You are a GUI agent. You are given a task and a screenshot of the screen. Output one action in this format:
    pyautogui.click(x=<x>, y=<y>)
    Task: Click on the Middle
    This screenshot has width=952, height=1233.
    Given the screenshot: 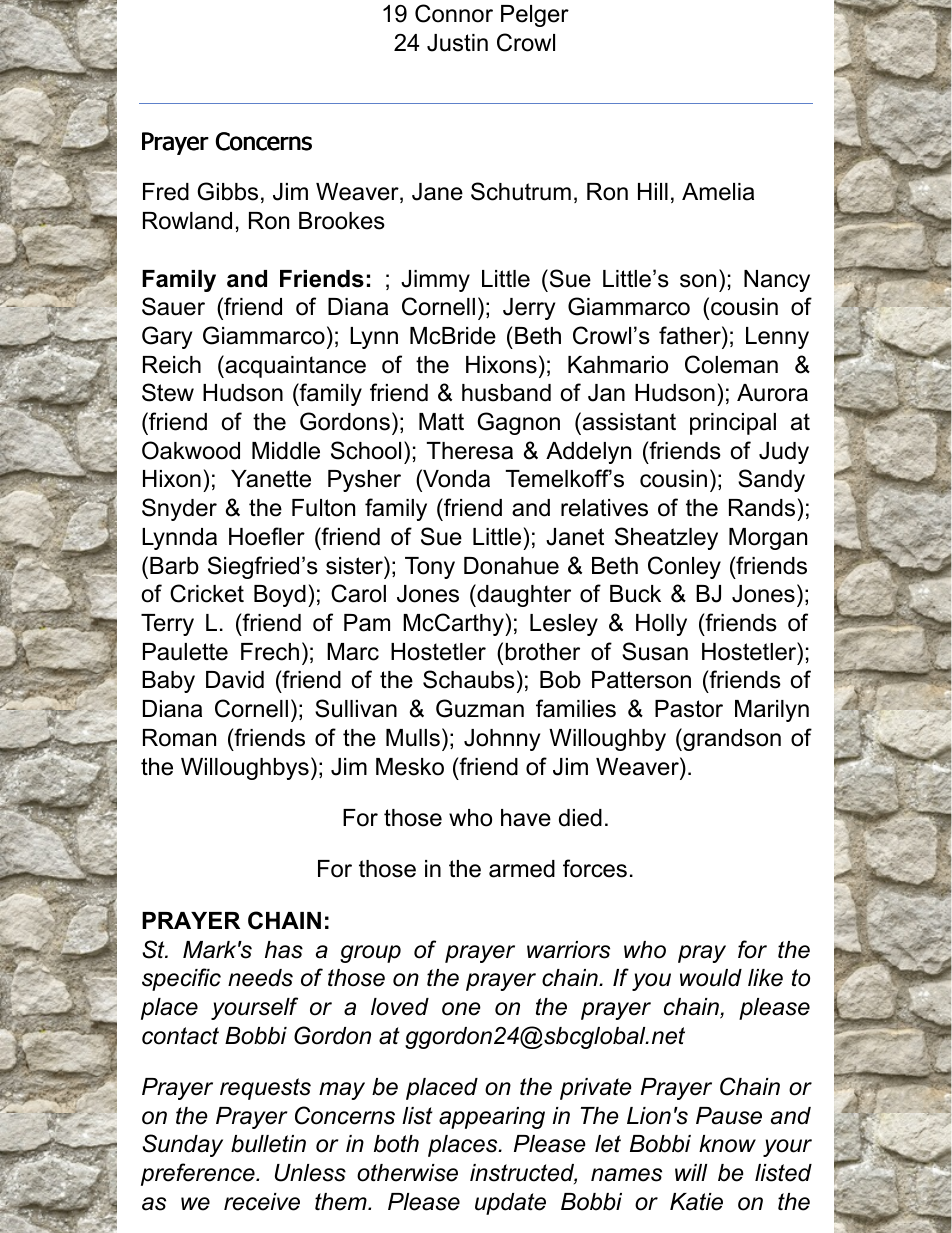 What is the action you would take?
    pyautogui.click(x=286, y=451)
